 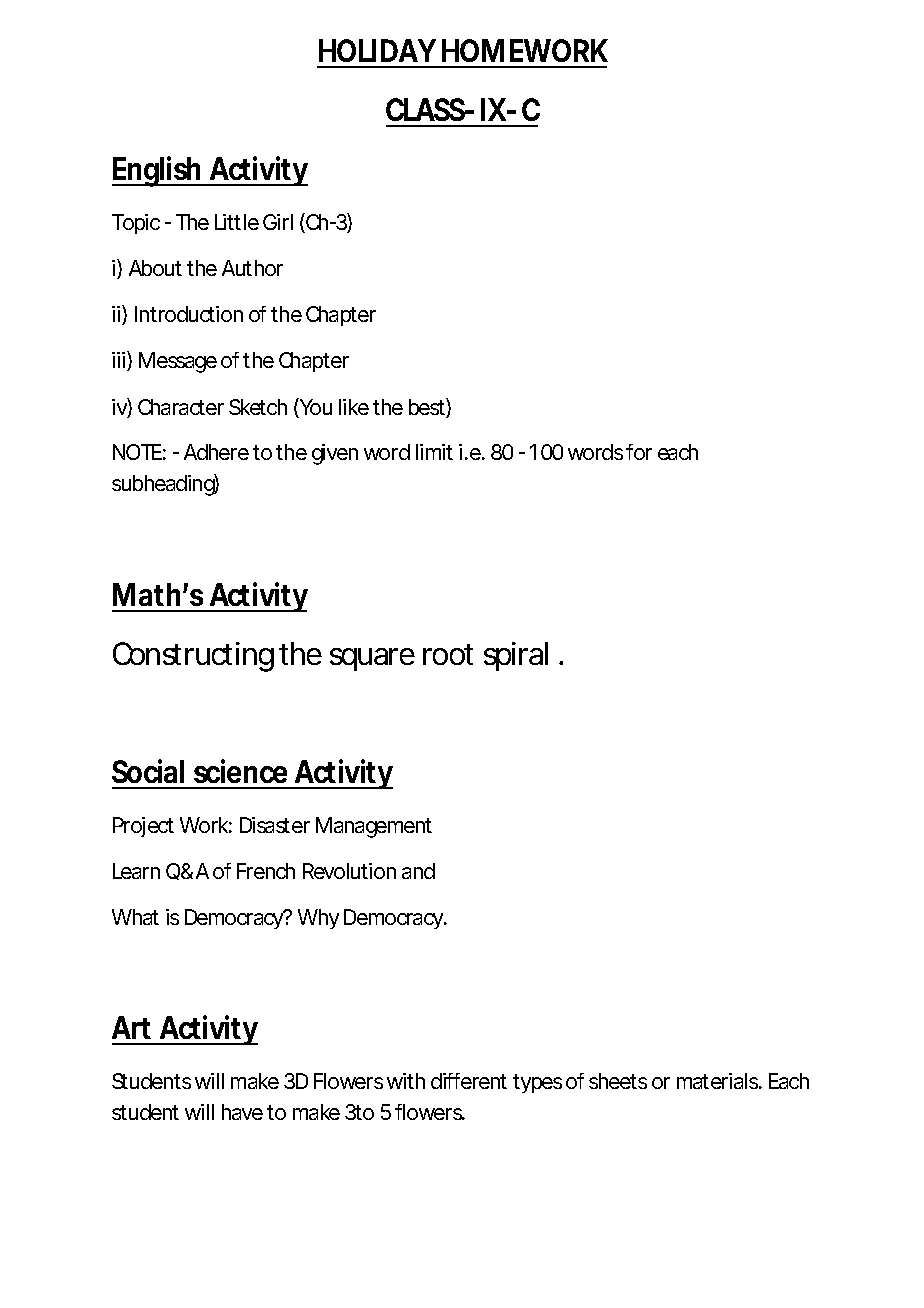 What do you see at coordinates (278, 222) in the screenshot?
I see `Girl` at bounding box center [278, 222].
